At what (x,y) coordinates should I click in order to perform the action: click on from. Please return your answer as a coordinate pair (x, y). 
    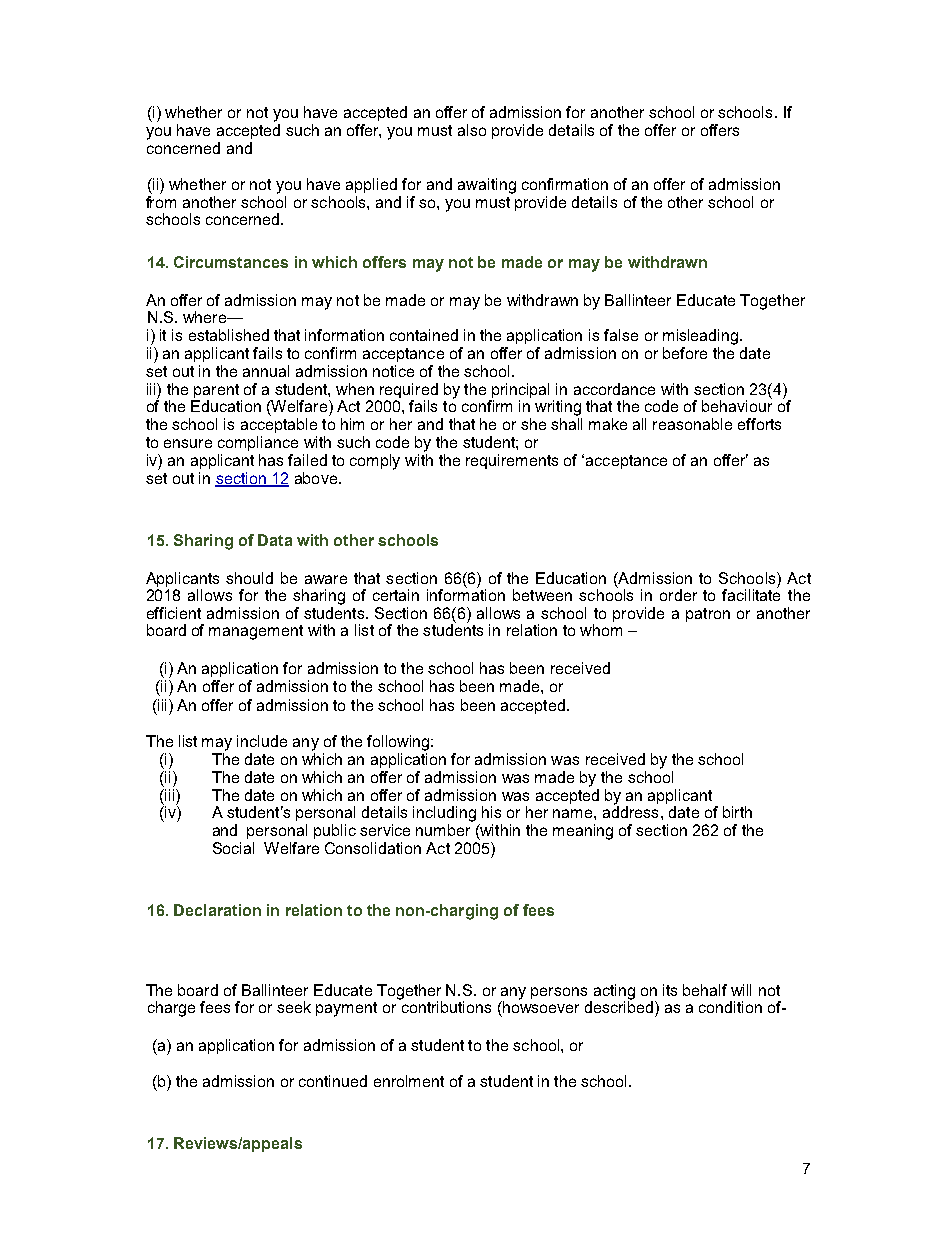
    Looking at the image, I should click on (161, 202).
